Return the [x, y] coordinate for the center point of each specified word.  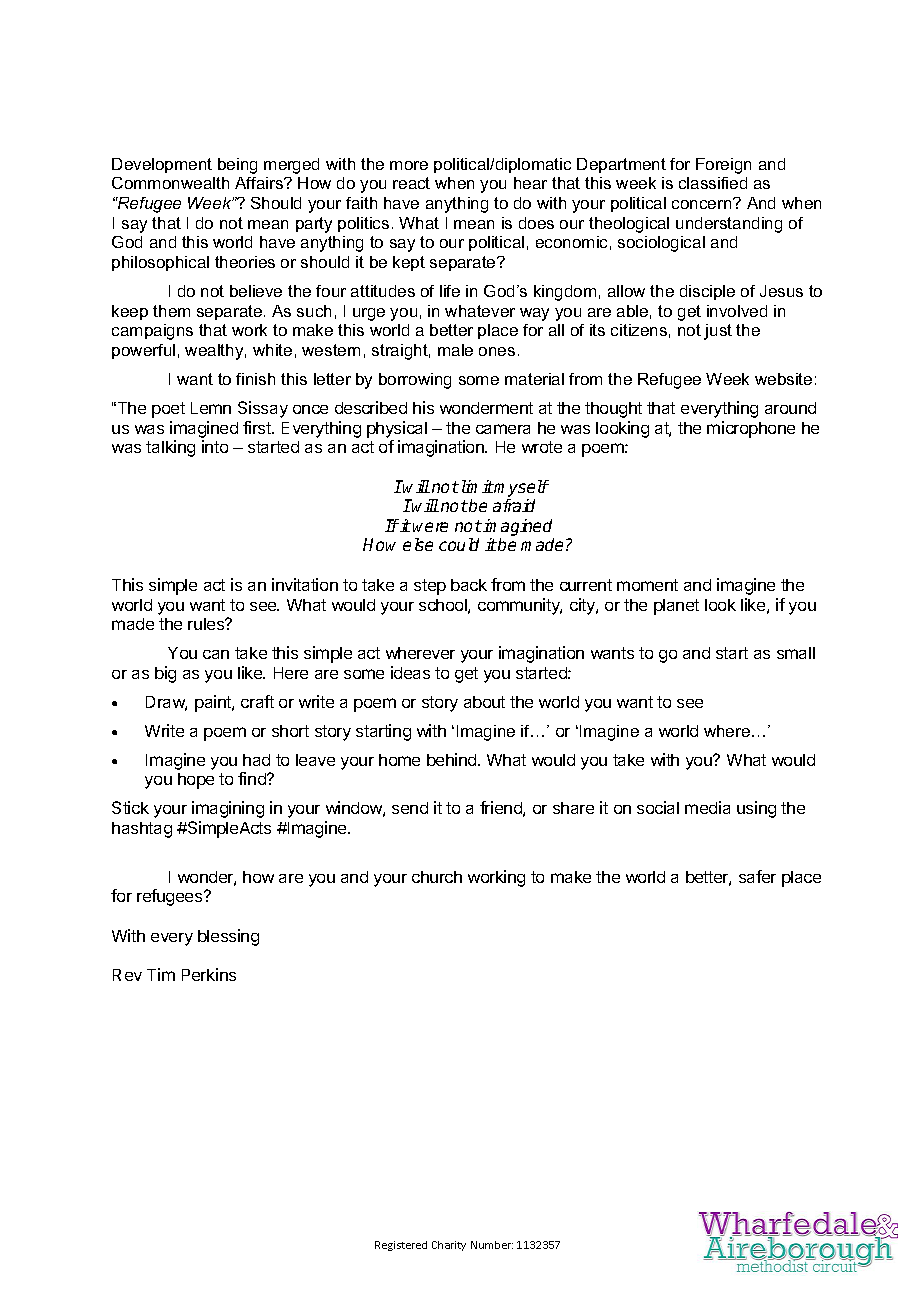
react [411, 183]
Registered [401, 1246]
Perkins [209, 974]
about [484, 702]
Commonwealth [170, 183]
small [796, 653]
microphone [751, 429]
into [215, 446]
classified [713, 183]
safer [757, 876]
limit [476, 486]
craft [257, 701]
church [437, 877]
